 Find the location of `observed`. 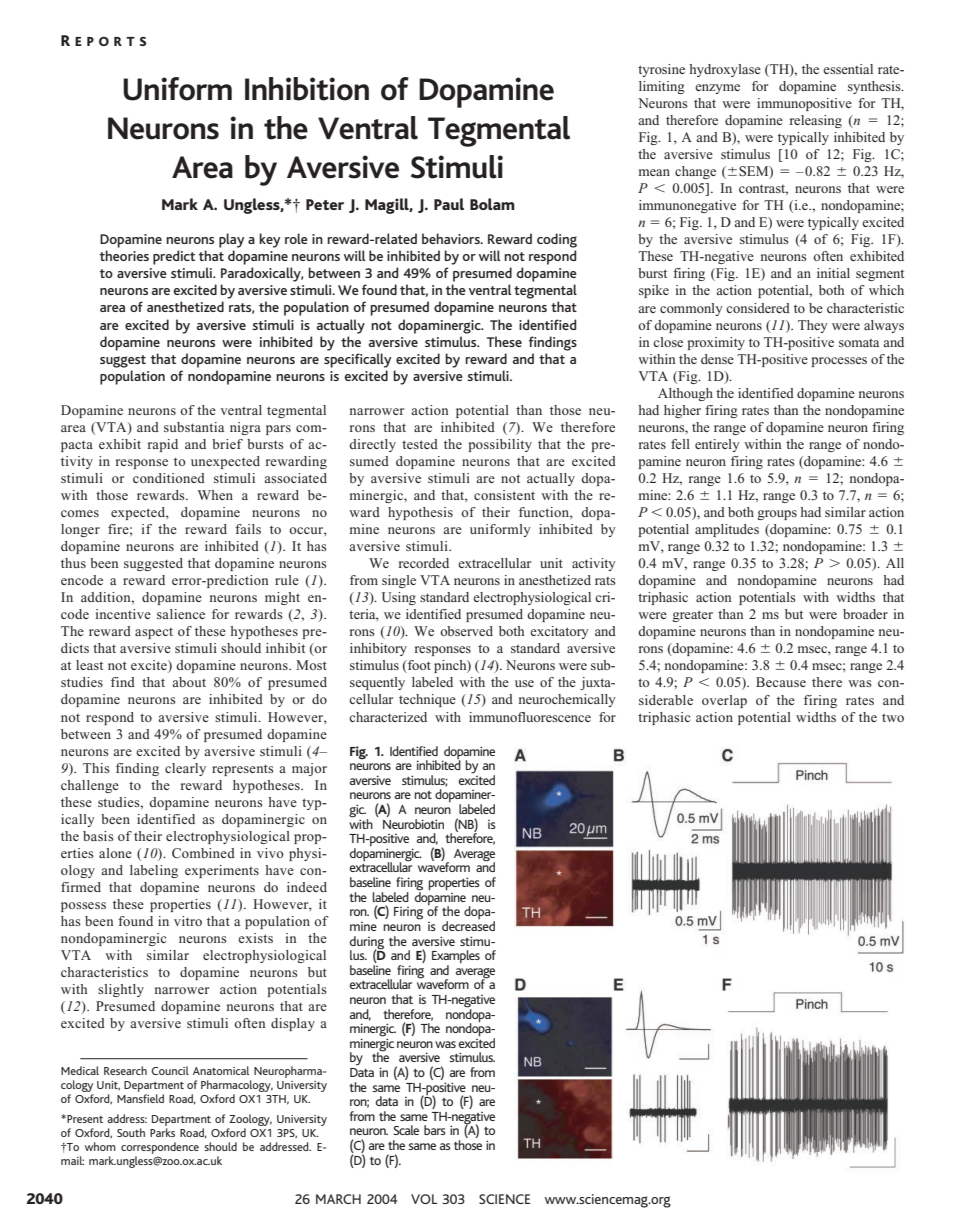

observed is located at coordinates (466, 631).
